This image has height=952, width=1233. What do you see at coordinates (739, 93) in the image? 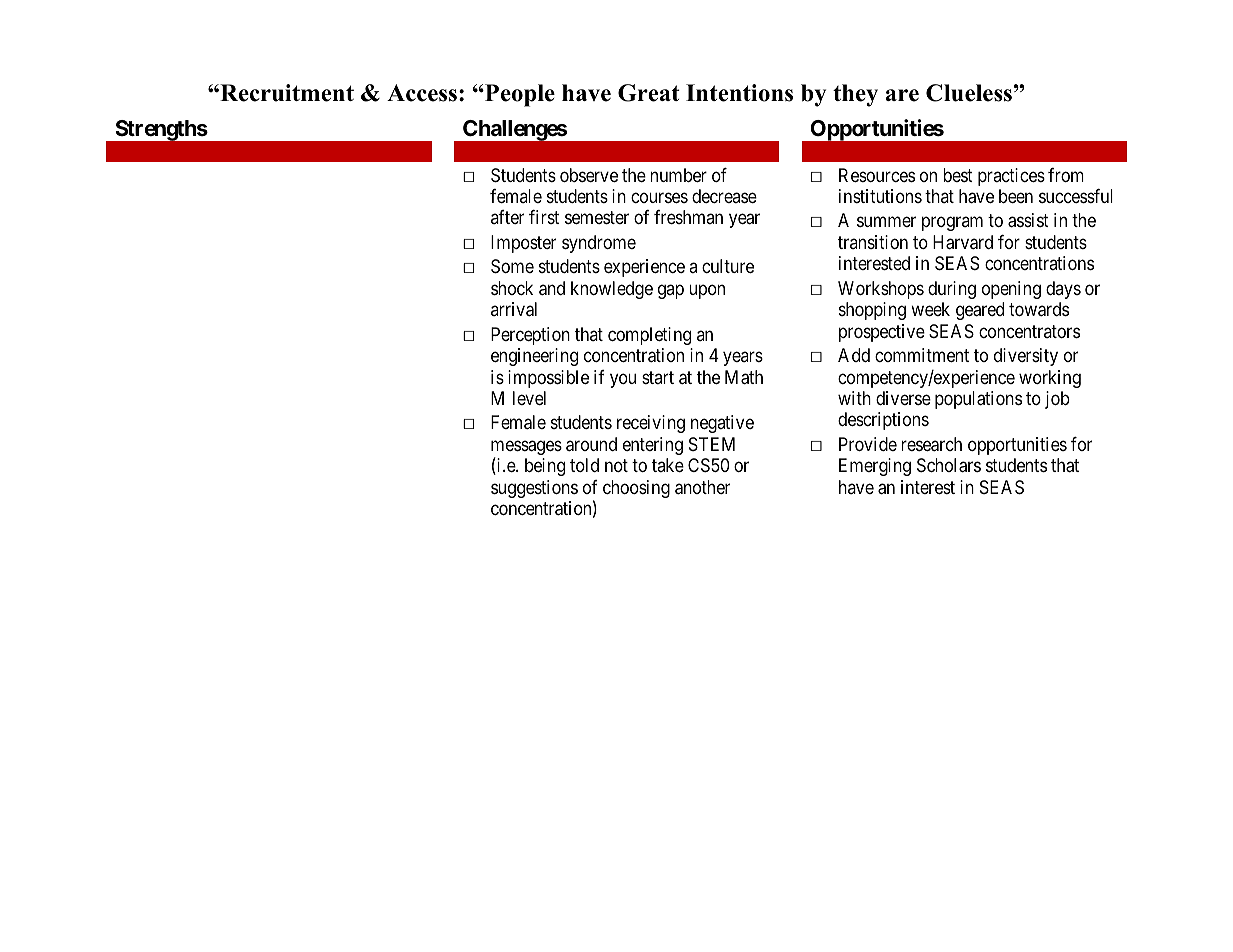
I see `Intentions` at bounding box center [739, 93].
